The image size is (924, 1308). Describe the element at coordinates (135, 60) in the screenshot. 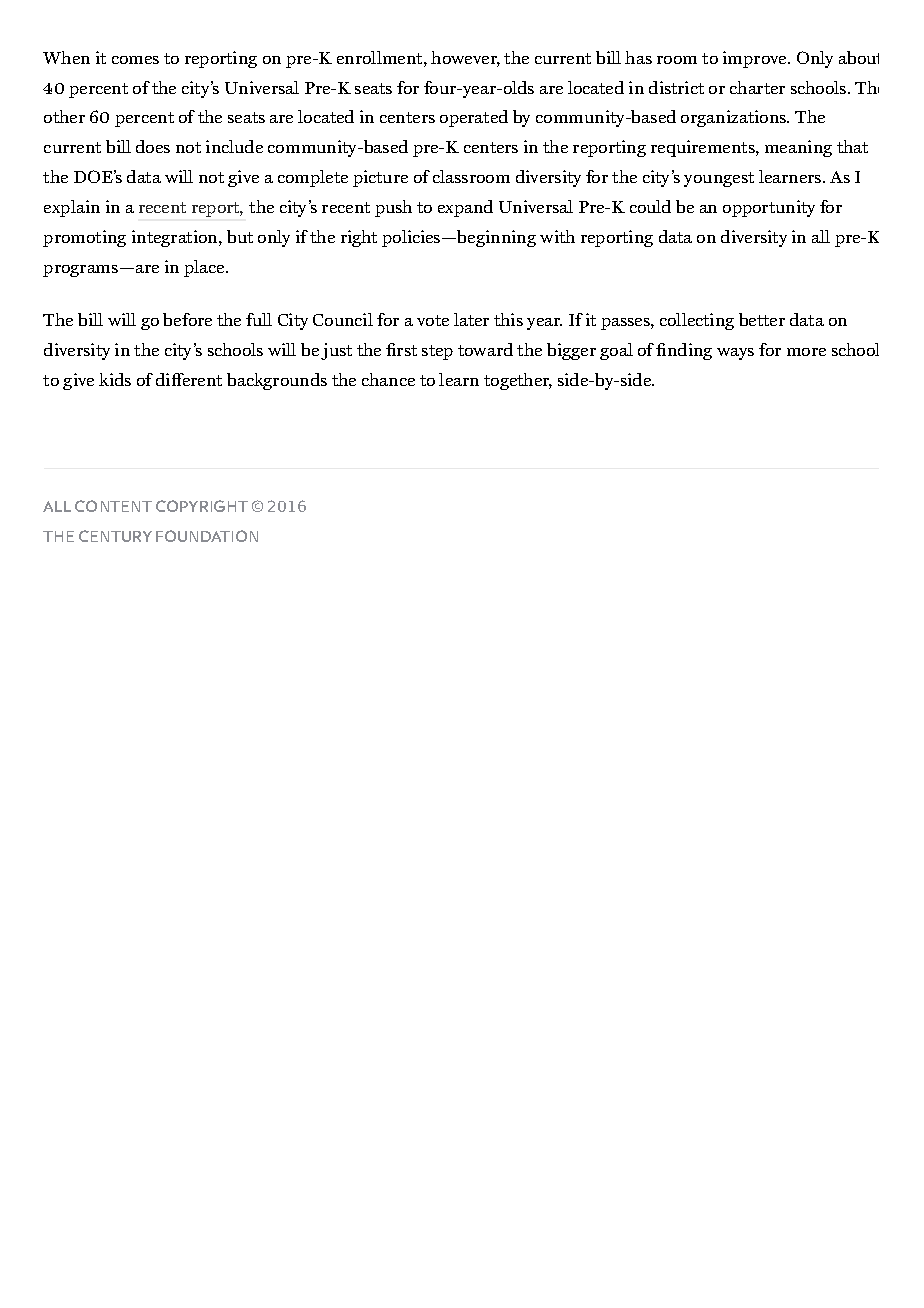

I see `comes` at that location.
